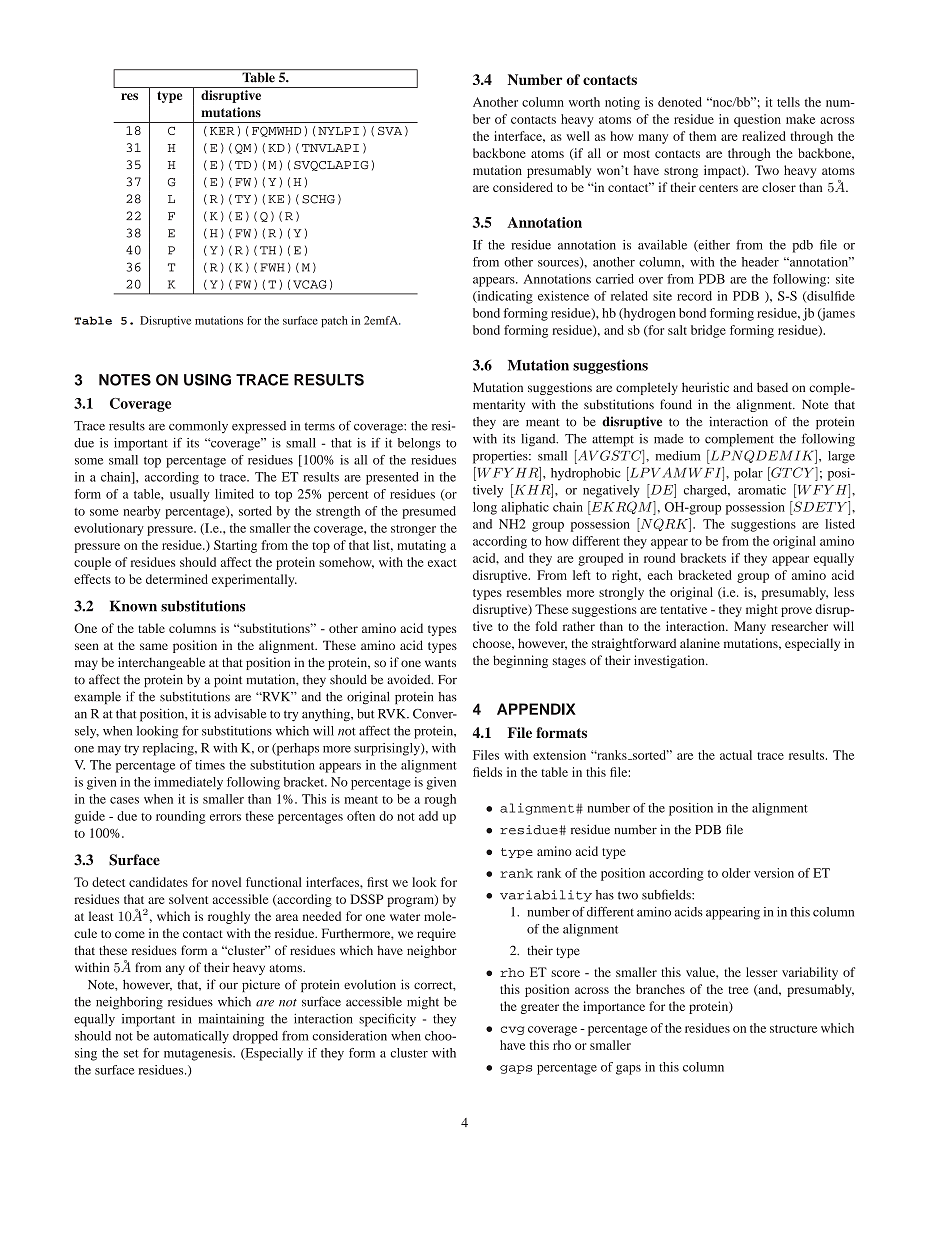 This screenshot has width=952, height=1233. Describe the element at coordinates (772, 387) in the screenshot. I see `based` at that location.
